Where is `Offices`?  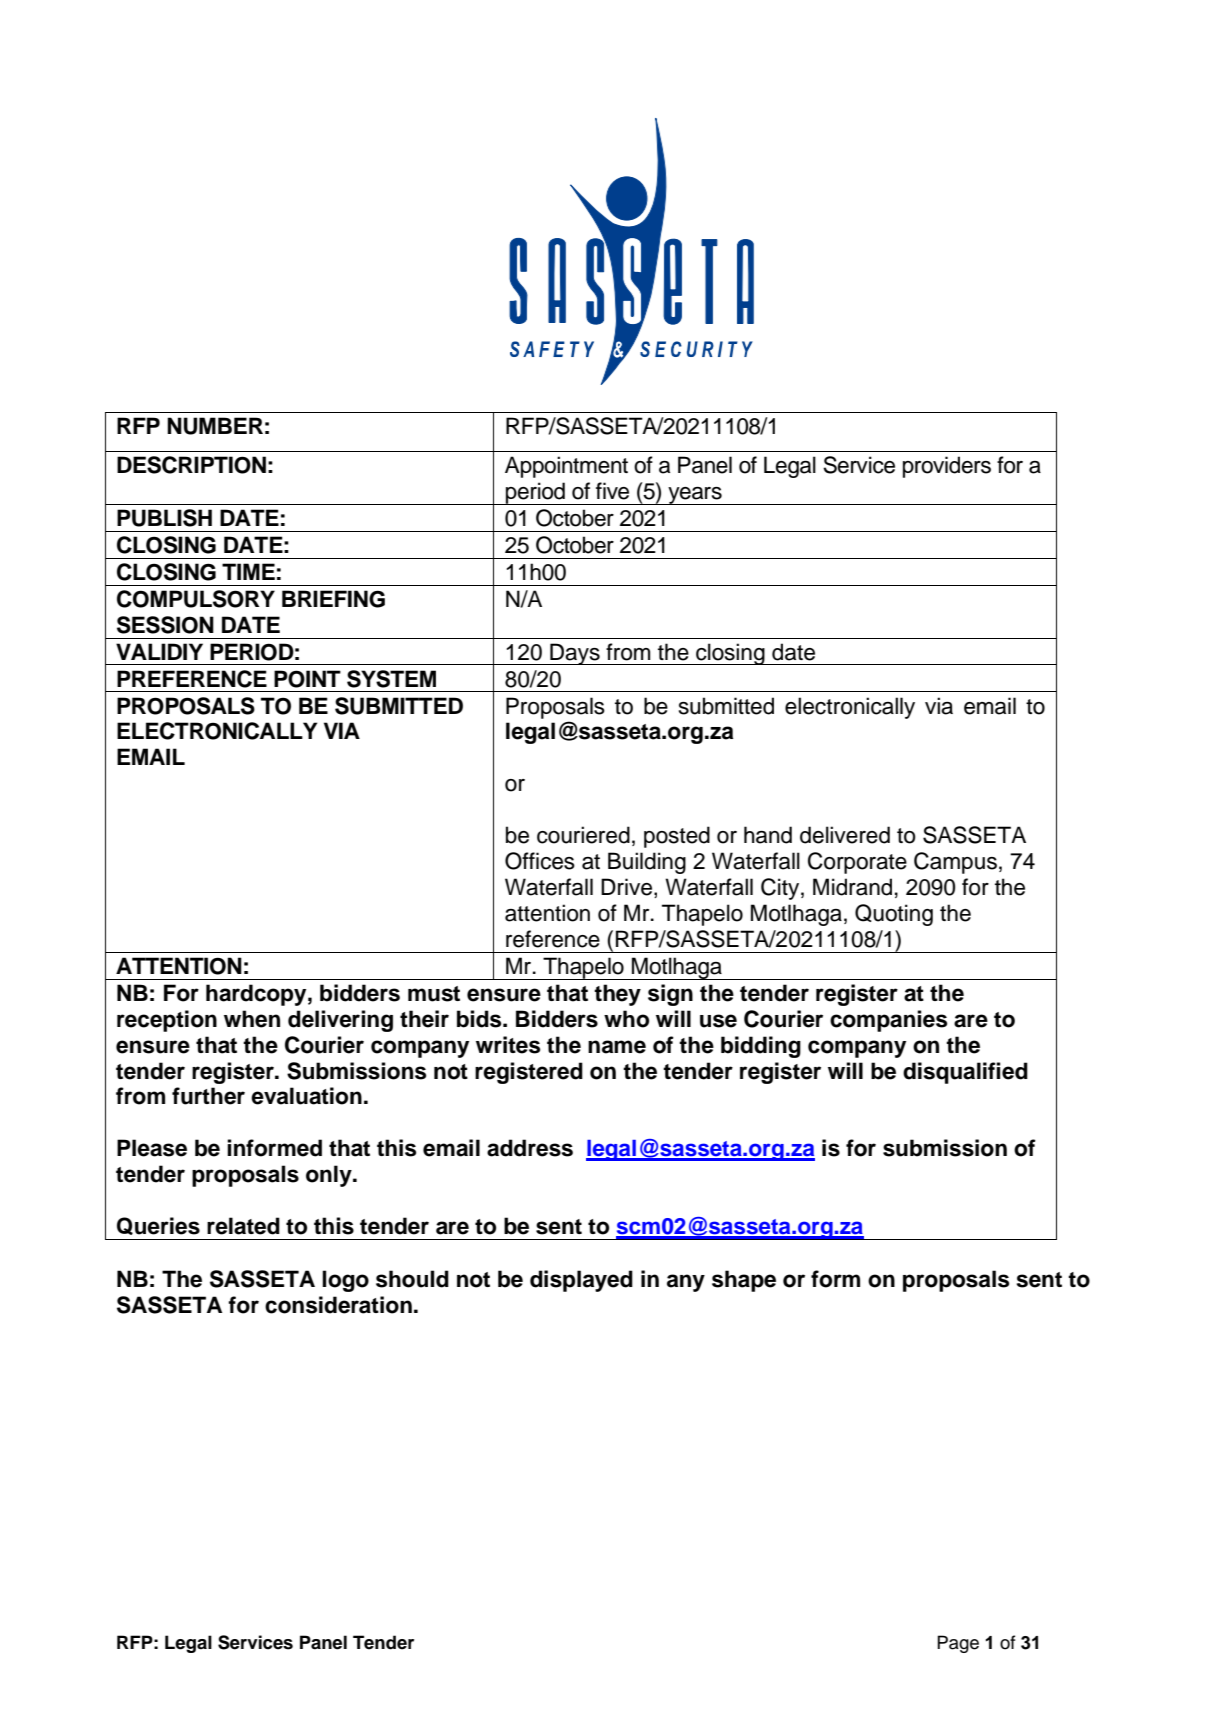
Offices is located at coordinates (540, 861).
